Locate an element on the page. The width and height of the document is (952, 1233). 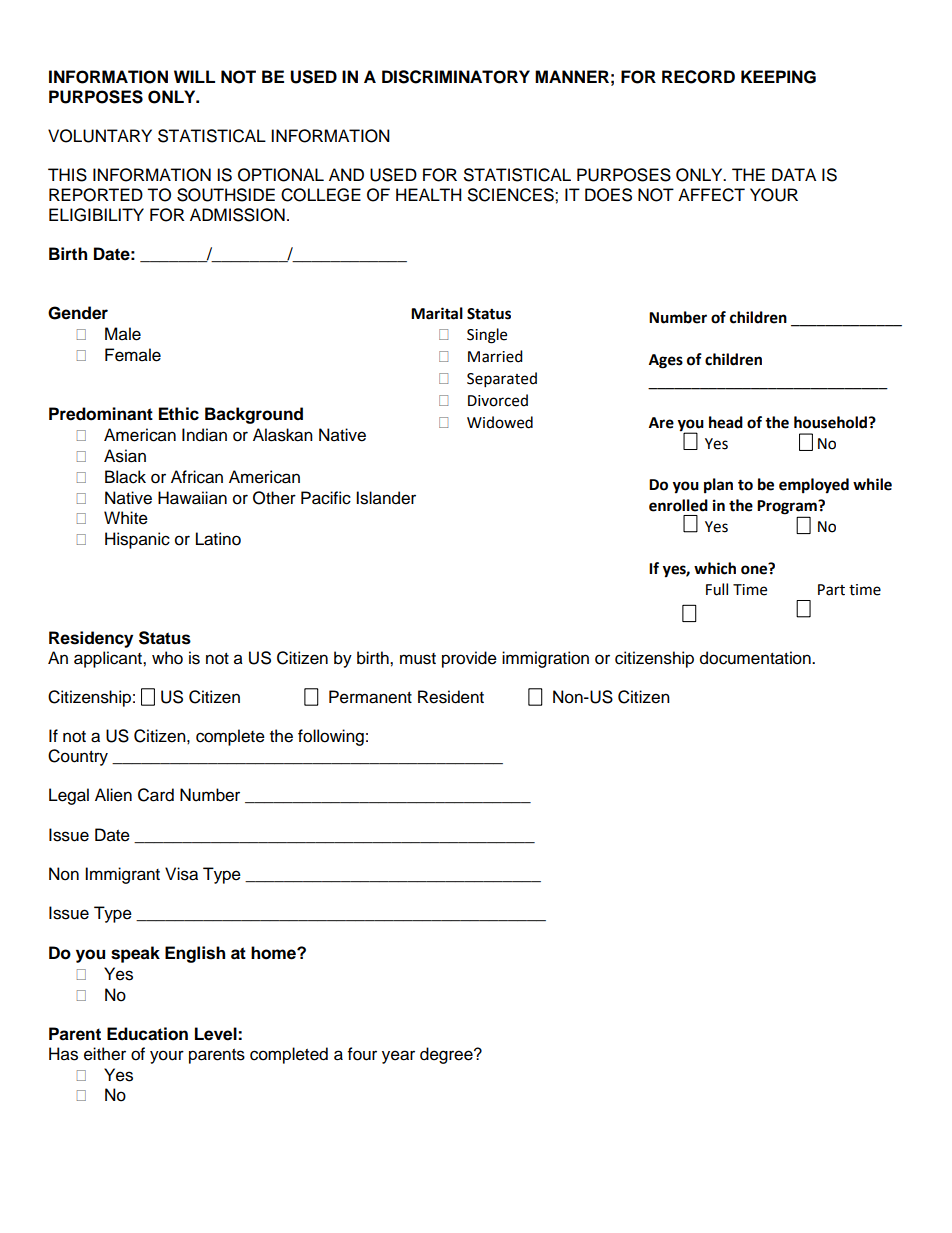
Widowed is located at coordinates (500, 422).
